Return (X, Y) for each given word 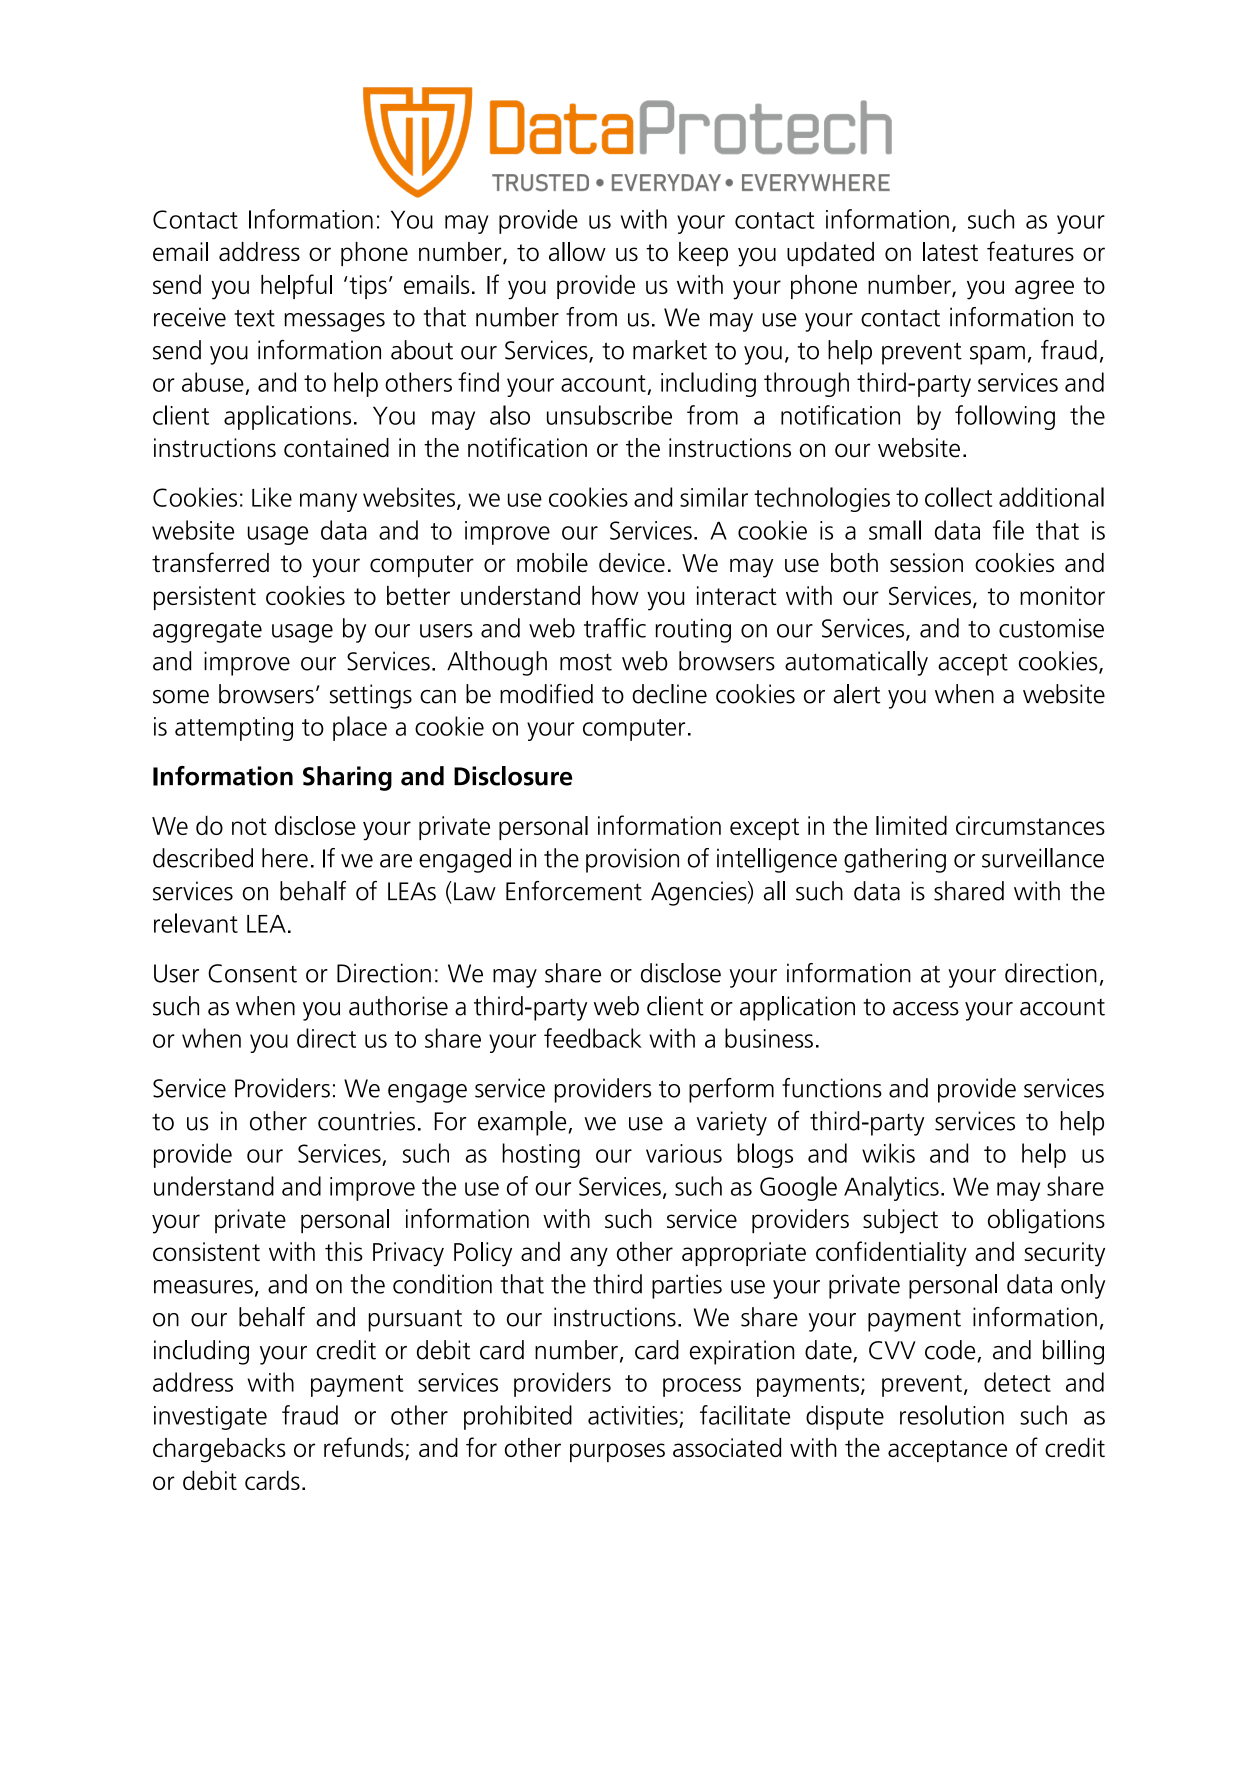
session (926, 563)
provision (632, 860)
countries (366, 1121)
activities (633, 1415)
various (684, 1153)
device (632, 563)
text (254, 318)
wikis (888, 1153)
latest (950, 251)
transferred (210, 562)
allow (577, 251)
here (285, 858)
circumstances (1030, 825)
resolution (952, 1415)
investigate (210, 1418)
